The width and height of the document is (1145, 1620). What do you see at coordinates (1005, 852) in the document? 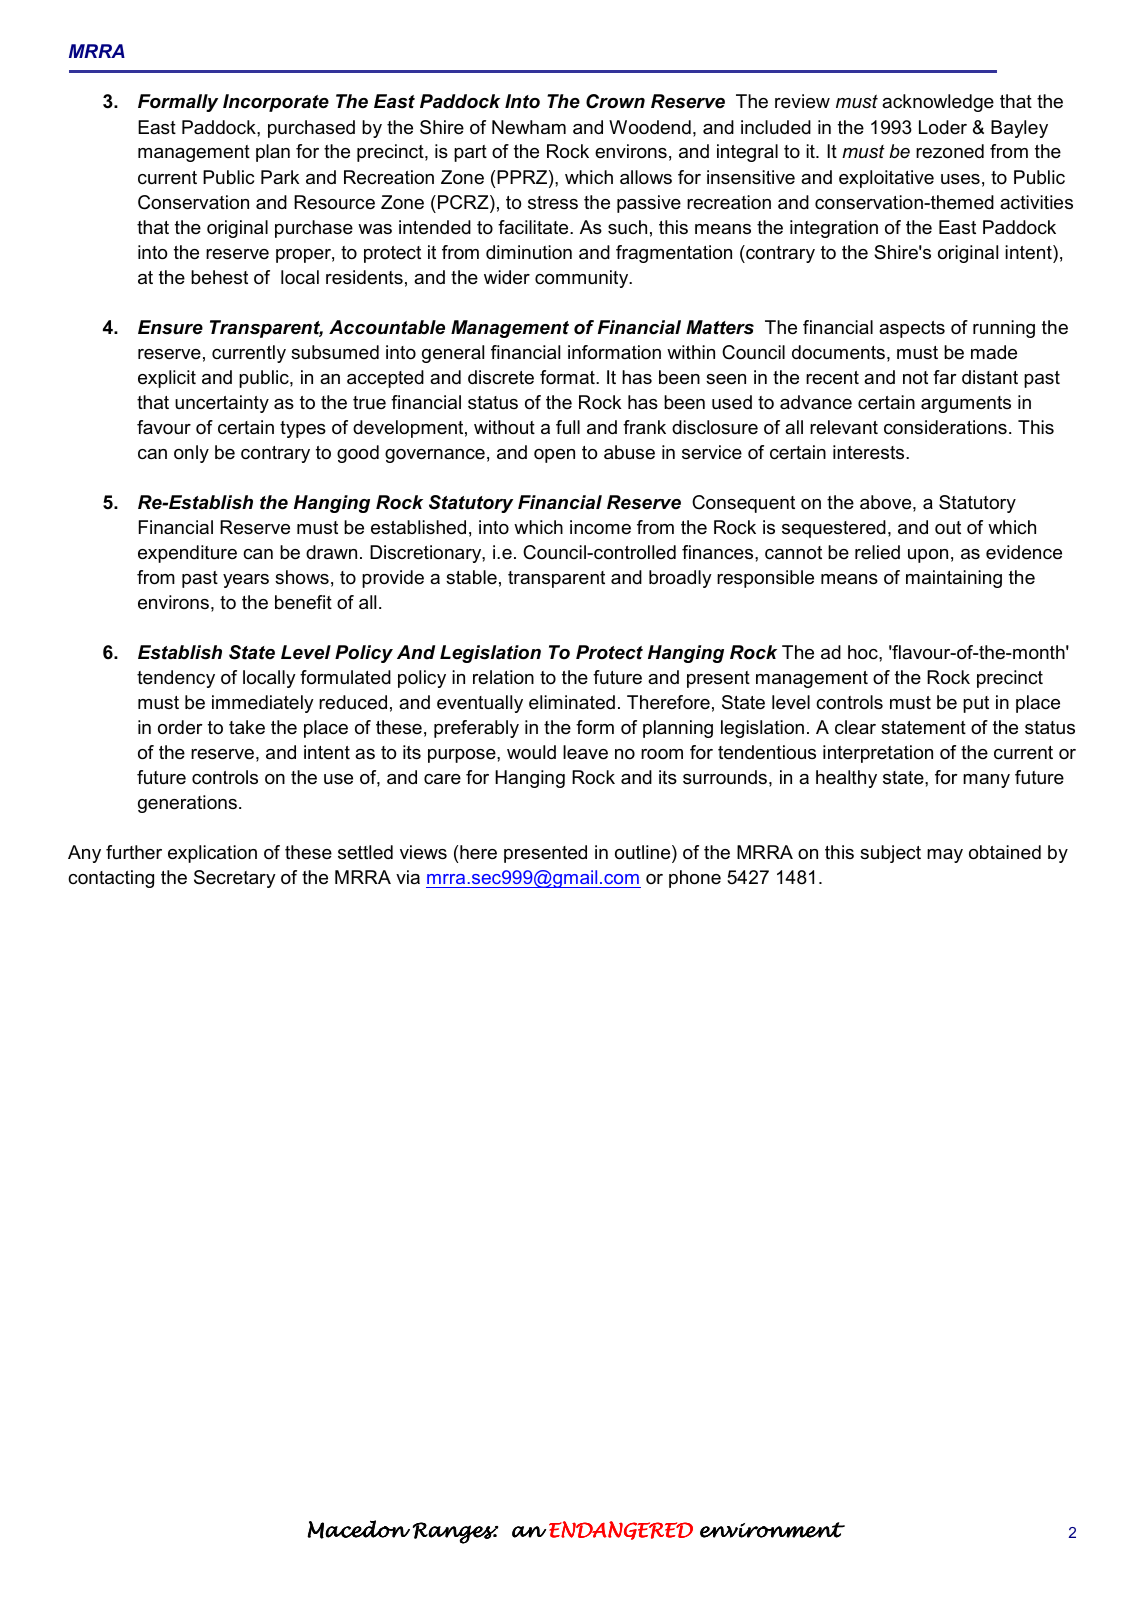
I see `obtained` at bounding box center [1005, 852].
